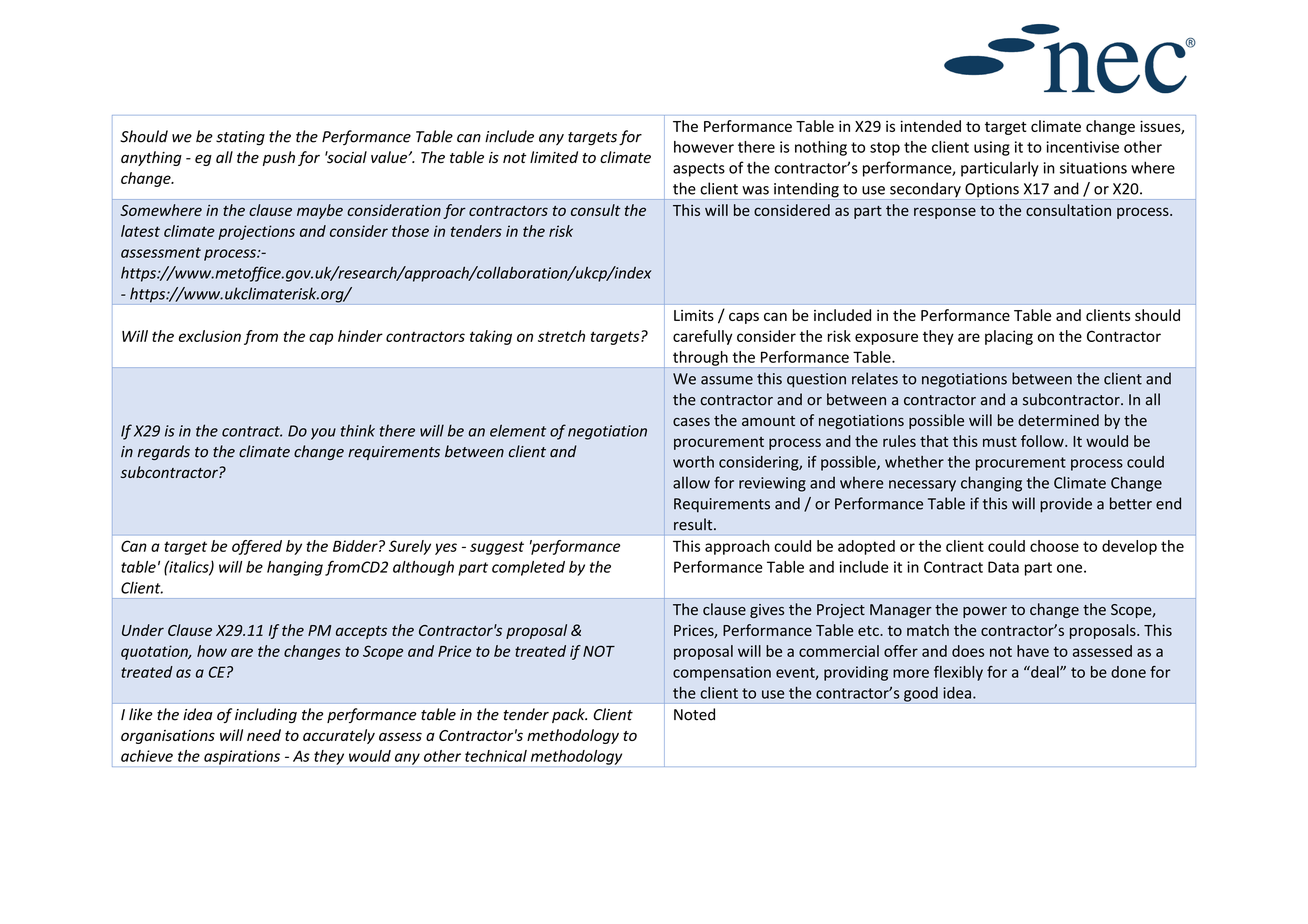 The width and height of the image is (1308, 924). Describe the element at coordinates (264, 735) in the image. I see `need` at that location.
